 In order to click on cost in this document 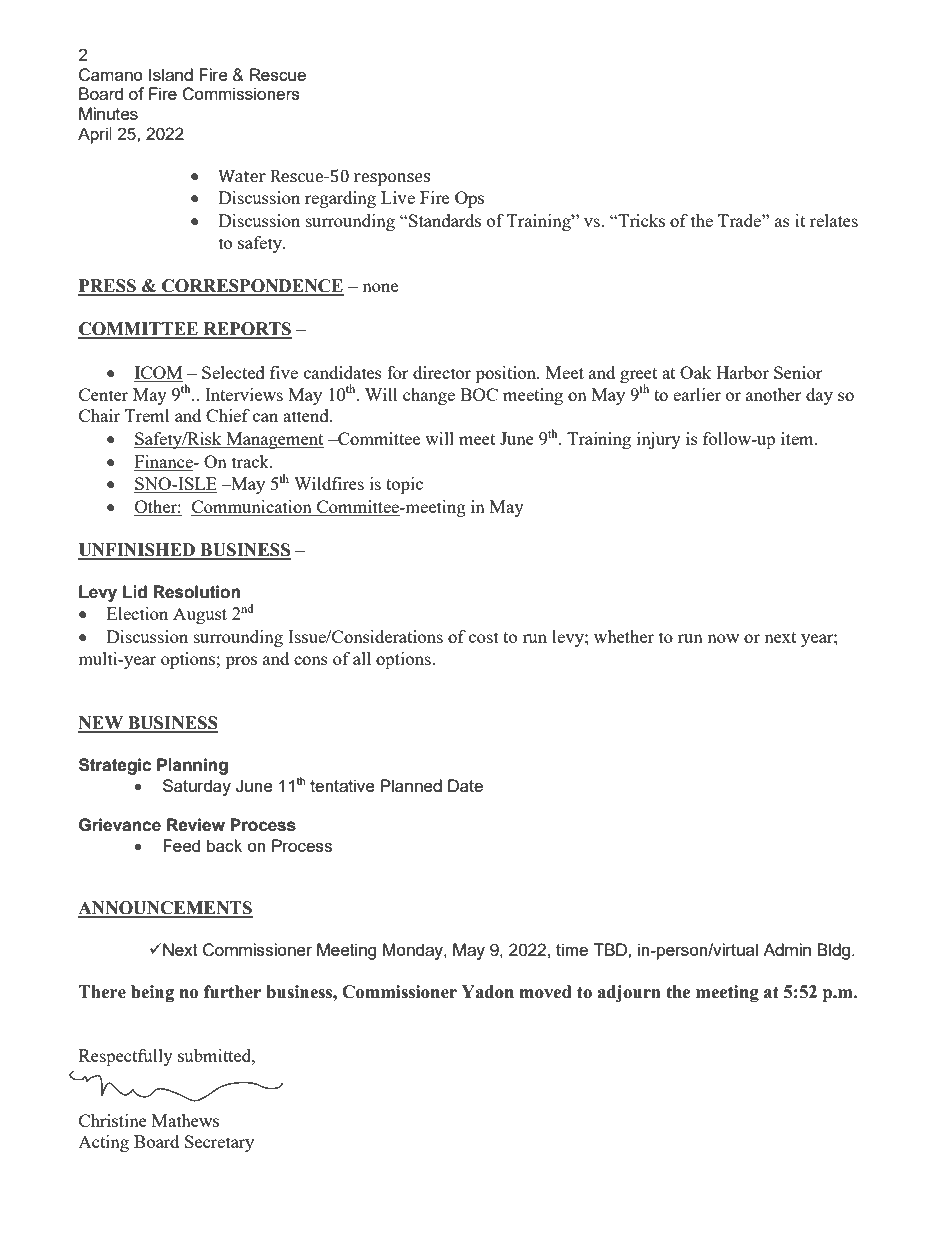, I will do `click(484, 637)`.
